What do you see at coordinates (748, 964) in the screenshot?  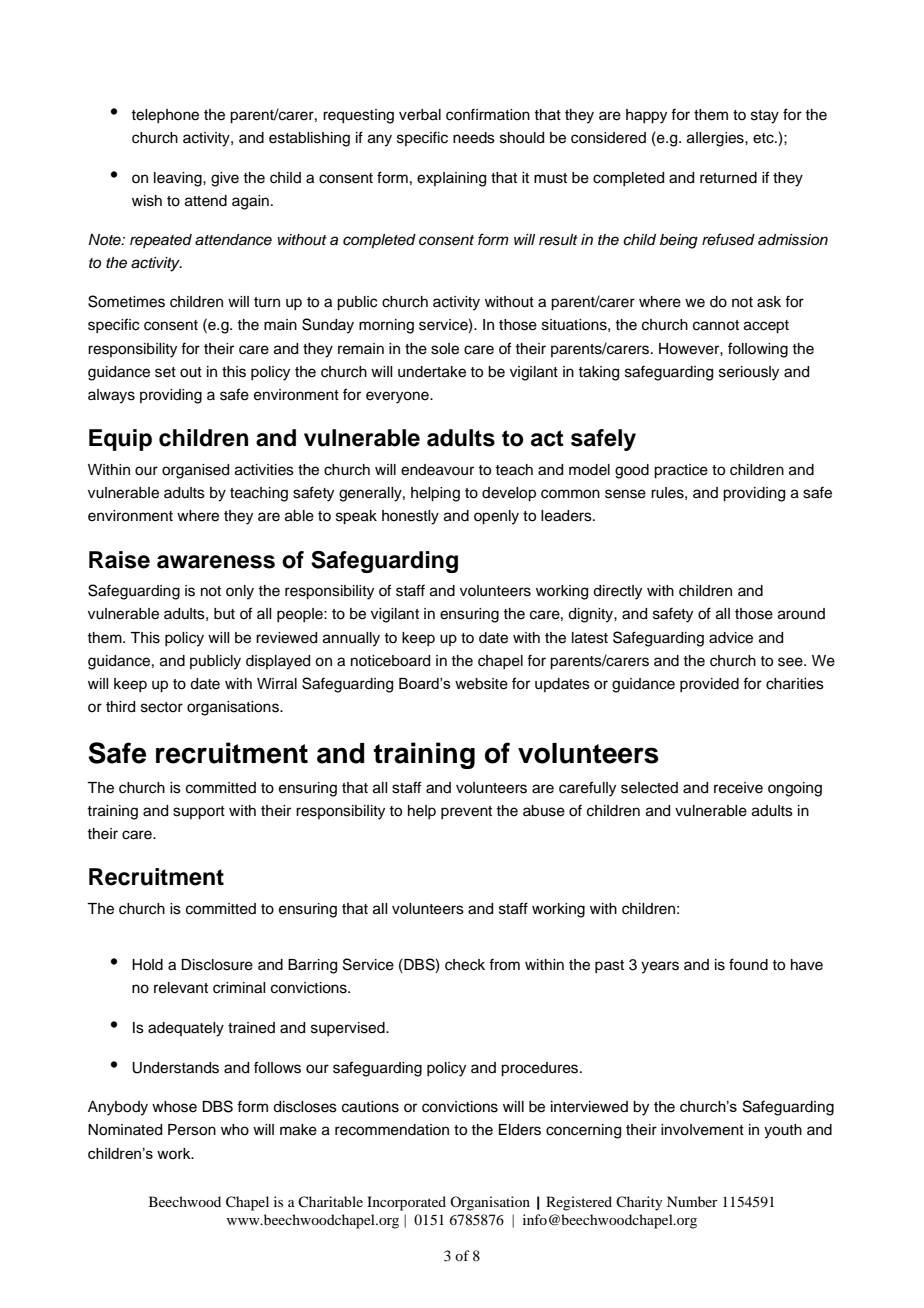 I see `found` at bounding box center [748, 964].
